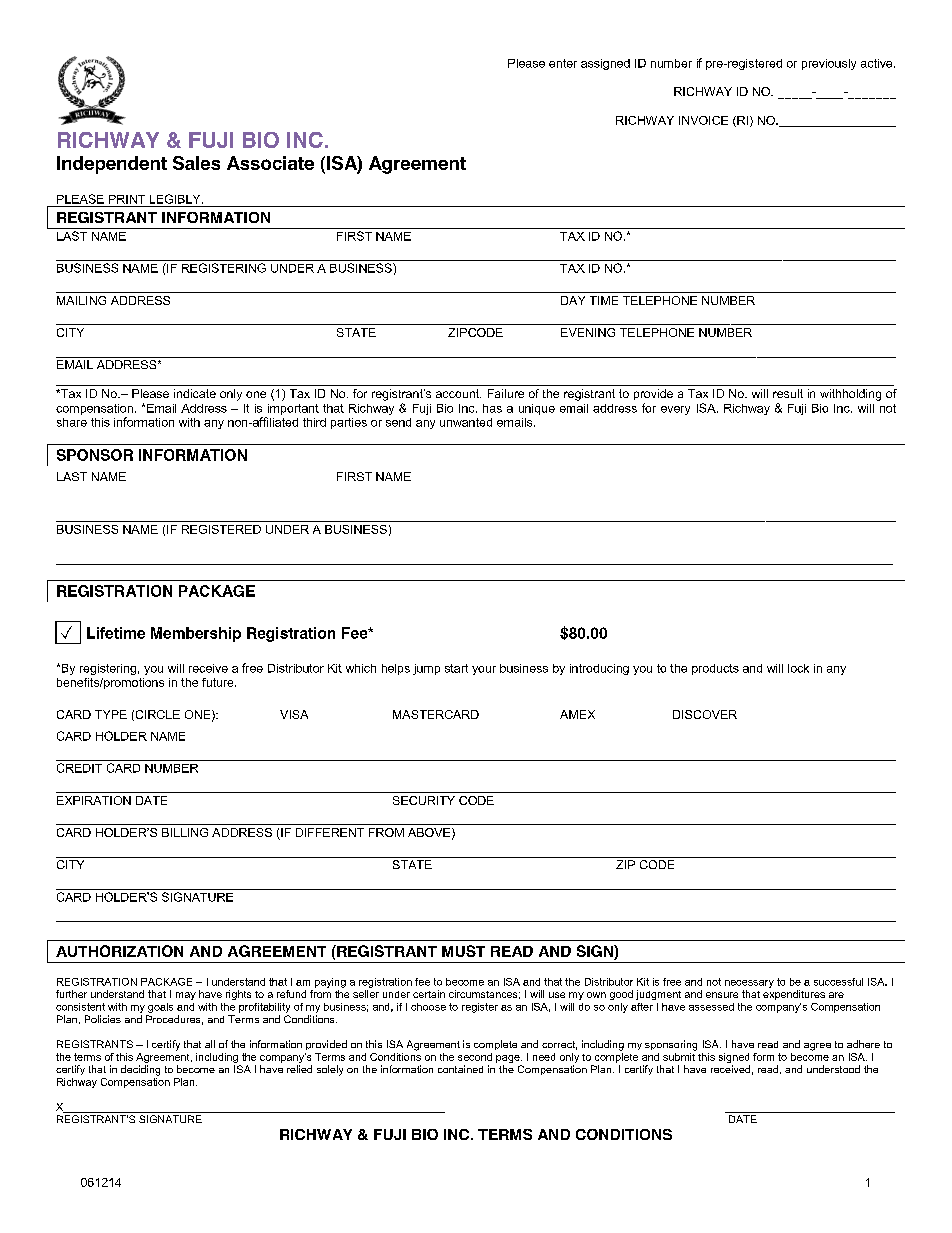 This page has width=952, height=1233. Describe the element at coordinates (798, 668) in the page. I see `lock` at that location.
